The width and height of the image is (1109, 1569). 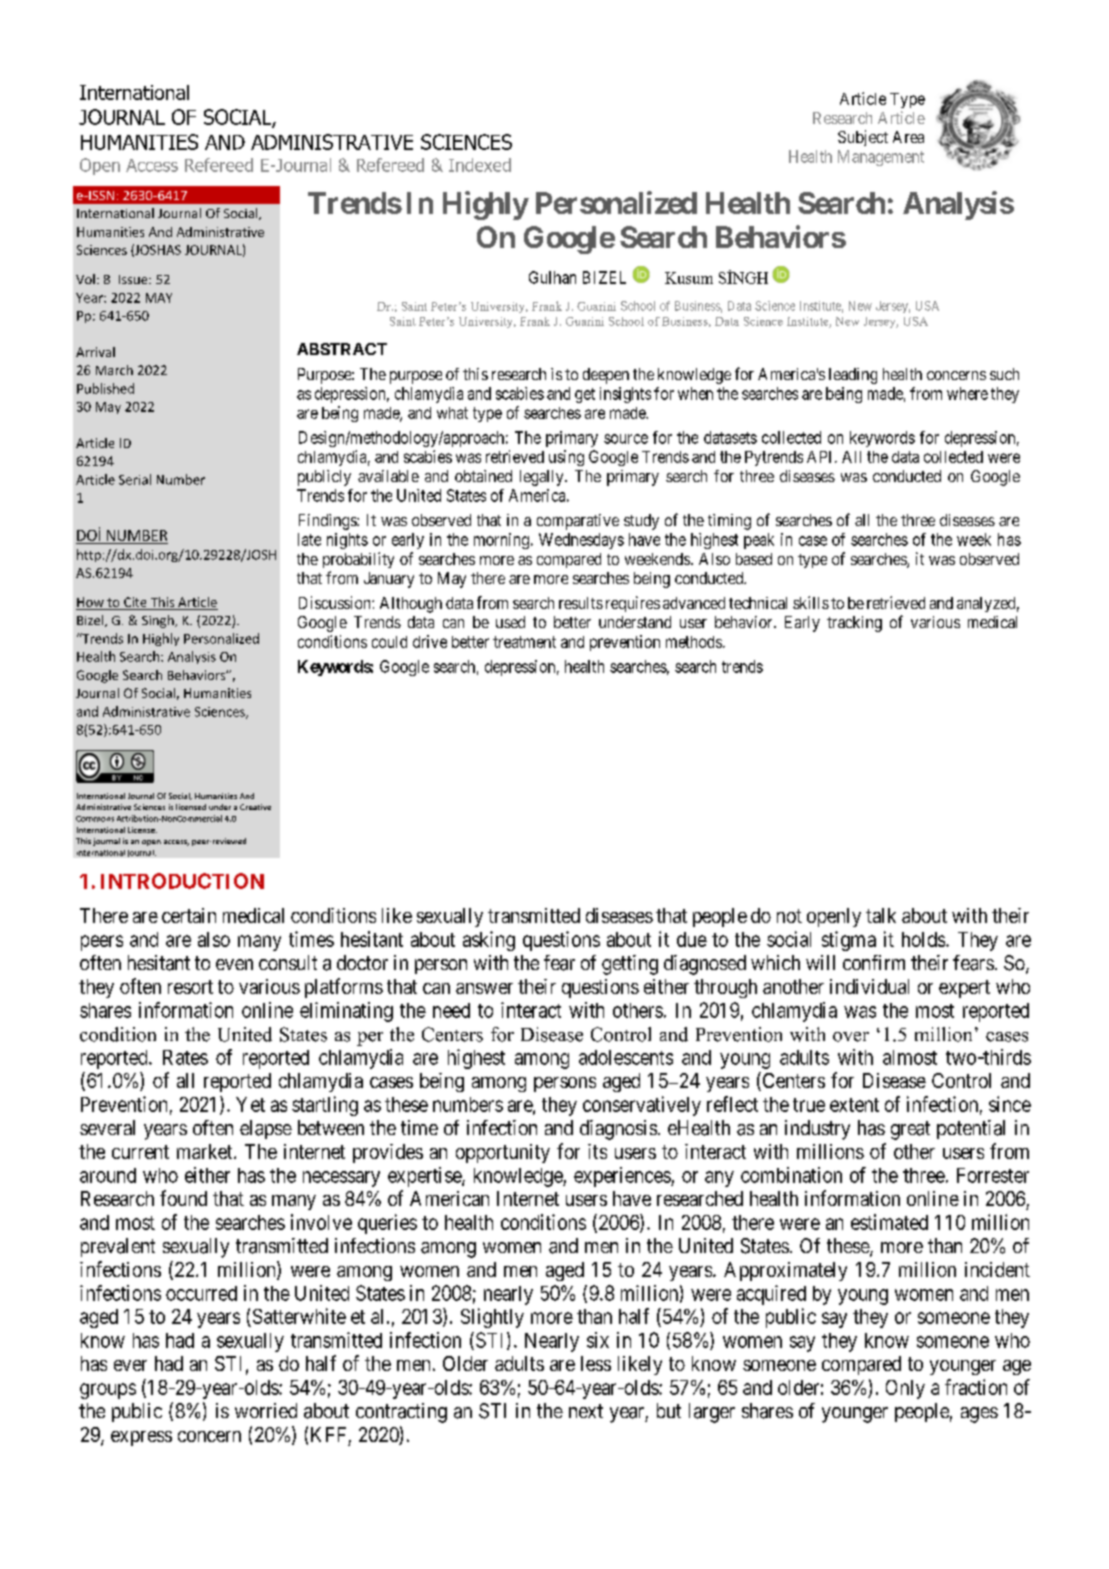 What do you see at coordinates (905, 1389) in the image?
I see `Only` at bounding box center [905, 1389].
